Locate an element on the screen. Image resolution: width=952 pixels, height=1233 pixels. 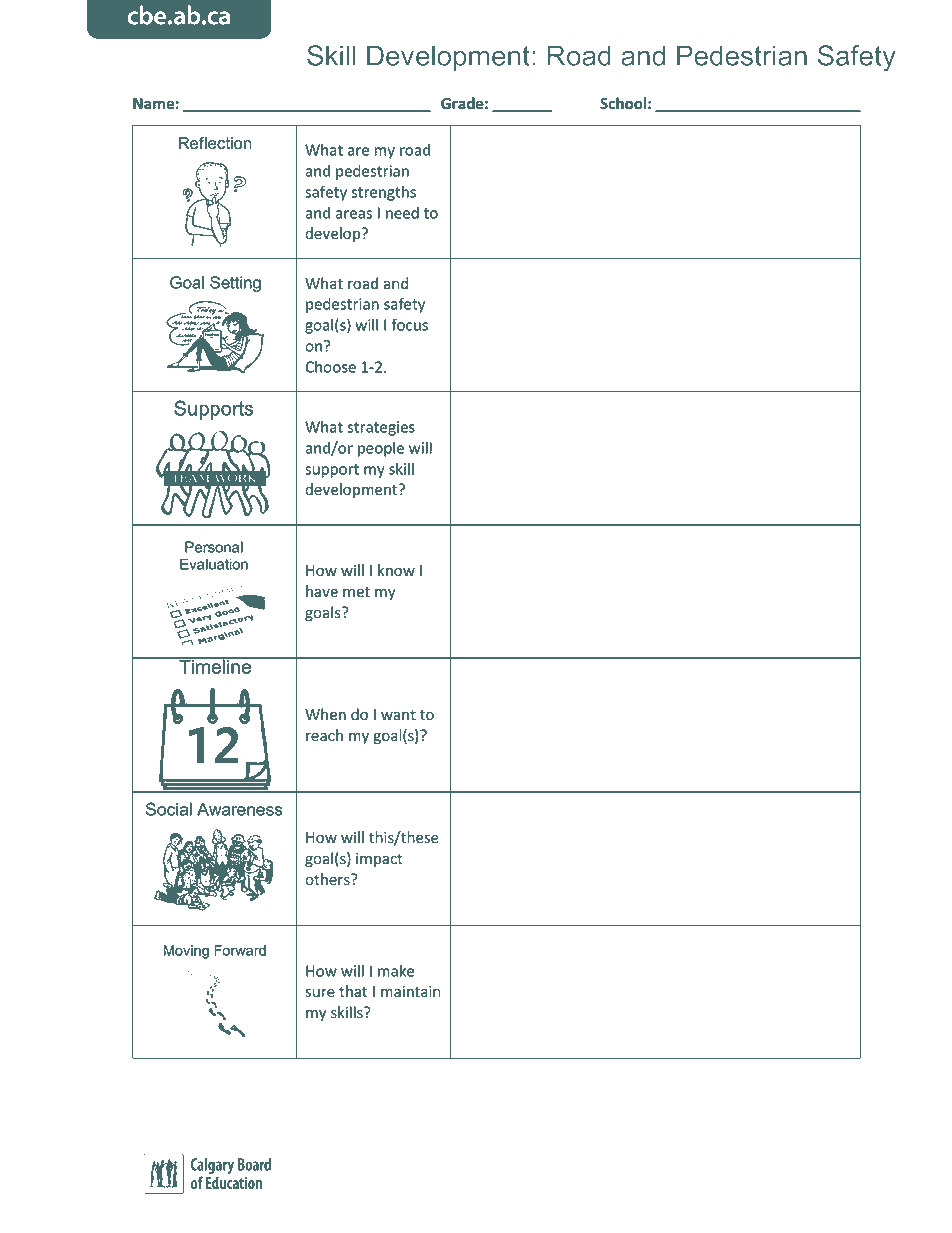
strengths is located at coordinates (383, 193).
